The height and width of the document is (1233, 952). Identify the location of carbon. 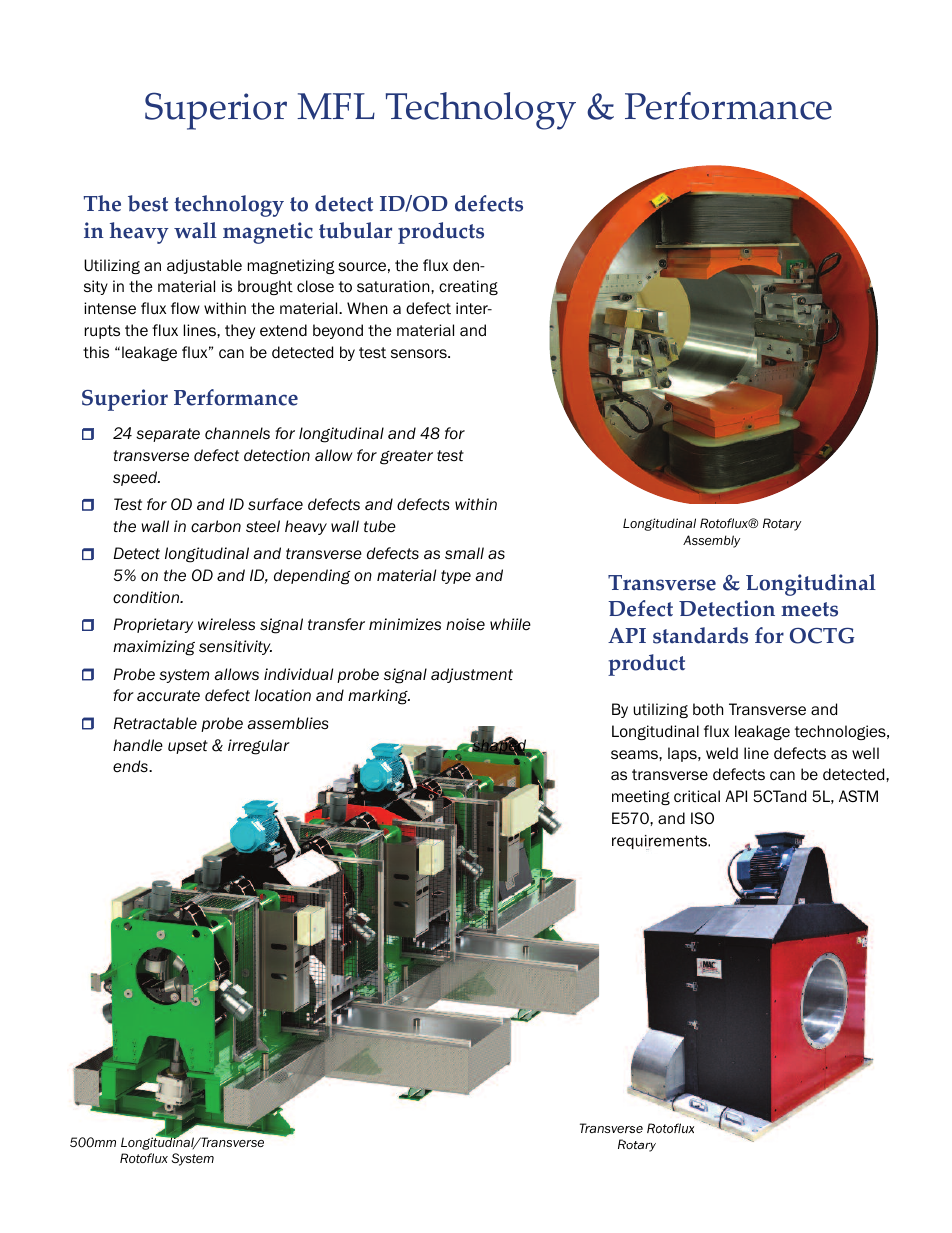
(216, 526).
